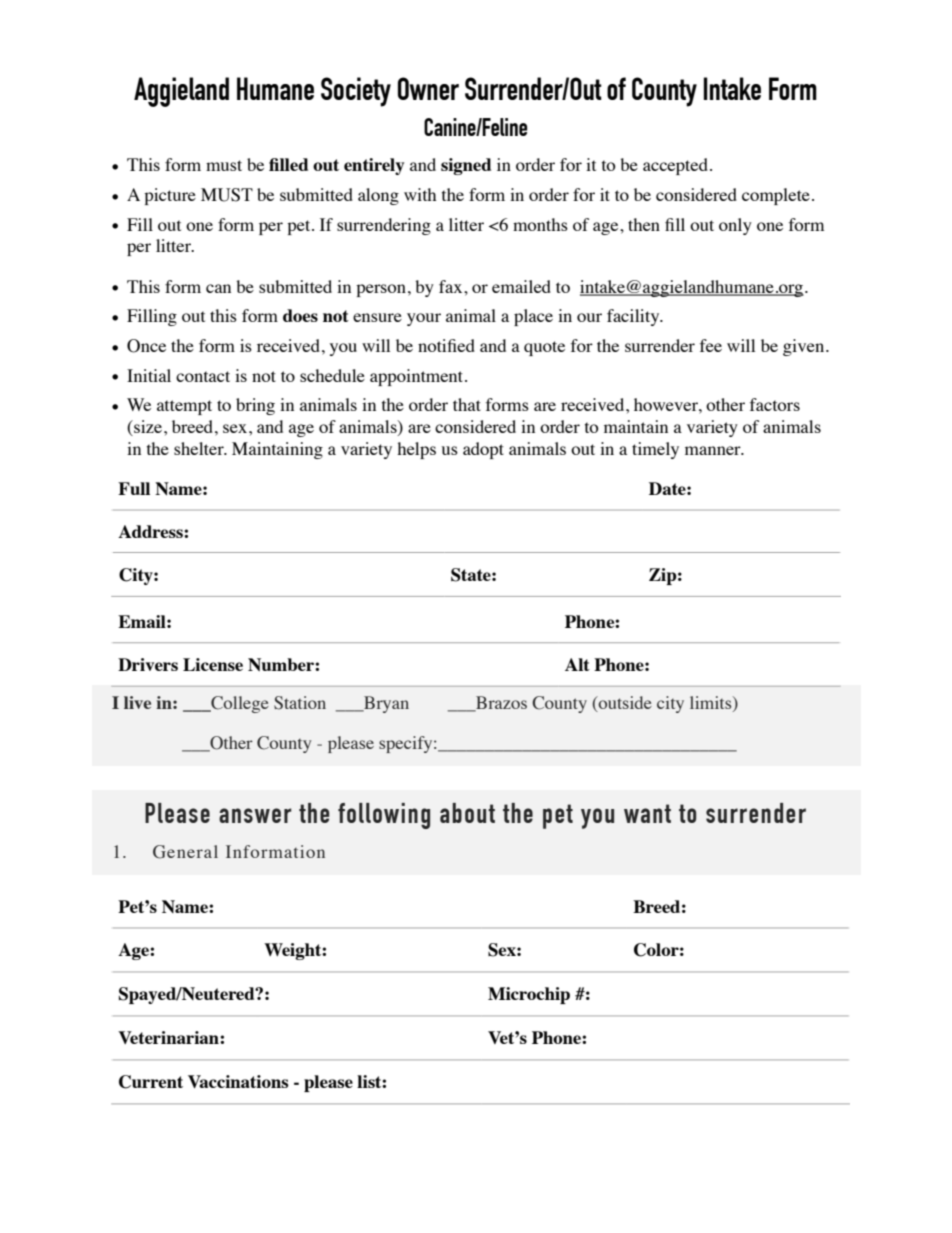  Describe the element at coordinates (675, 166) in the screenshot. I see `accepted` at that location.
